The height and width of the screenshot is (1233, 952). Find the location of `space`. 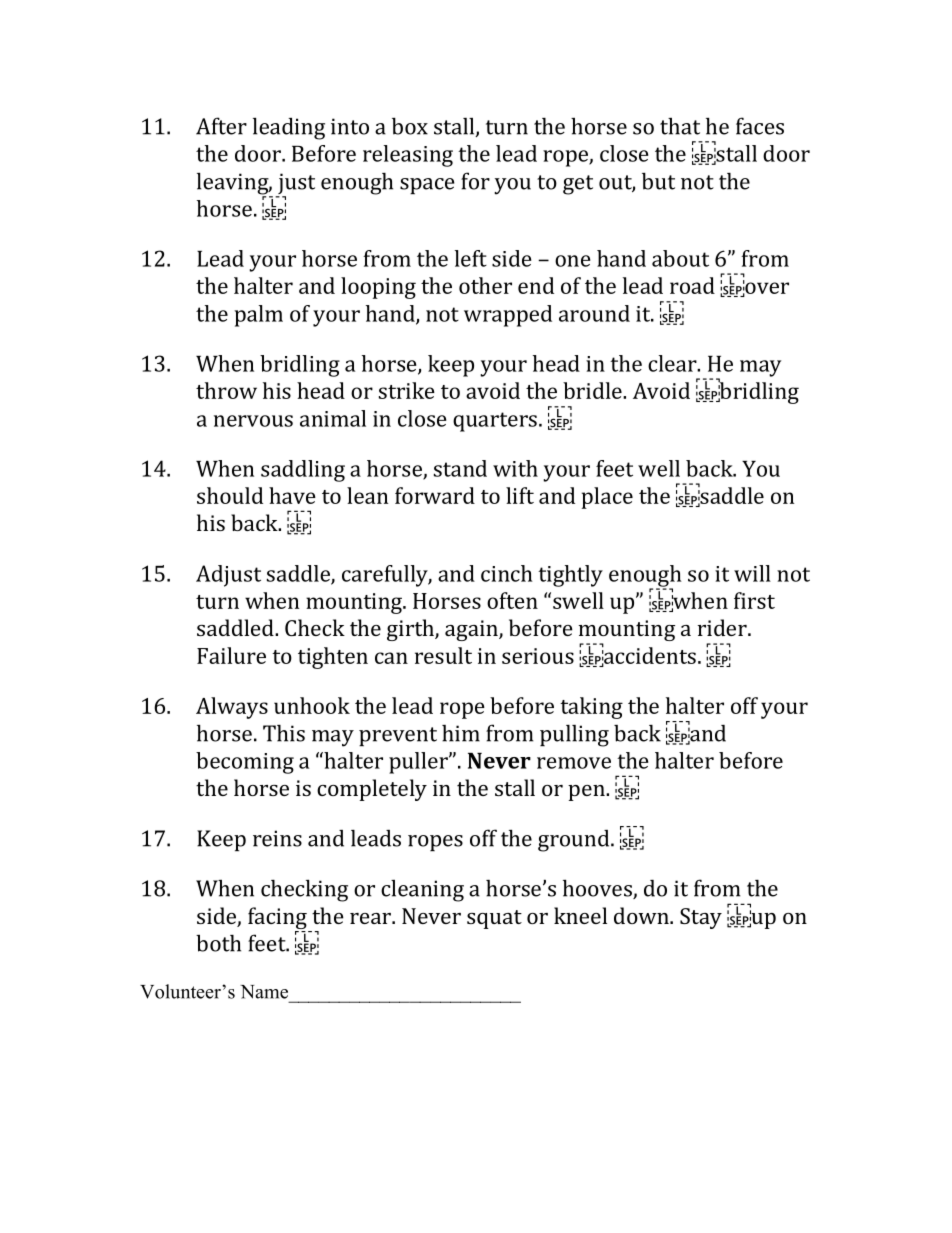

space is located at coordinates (427, 186).
